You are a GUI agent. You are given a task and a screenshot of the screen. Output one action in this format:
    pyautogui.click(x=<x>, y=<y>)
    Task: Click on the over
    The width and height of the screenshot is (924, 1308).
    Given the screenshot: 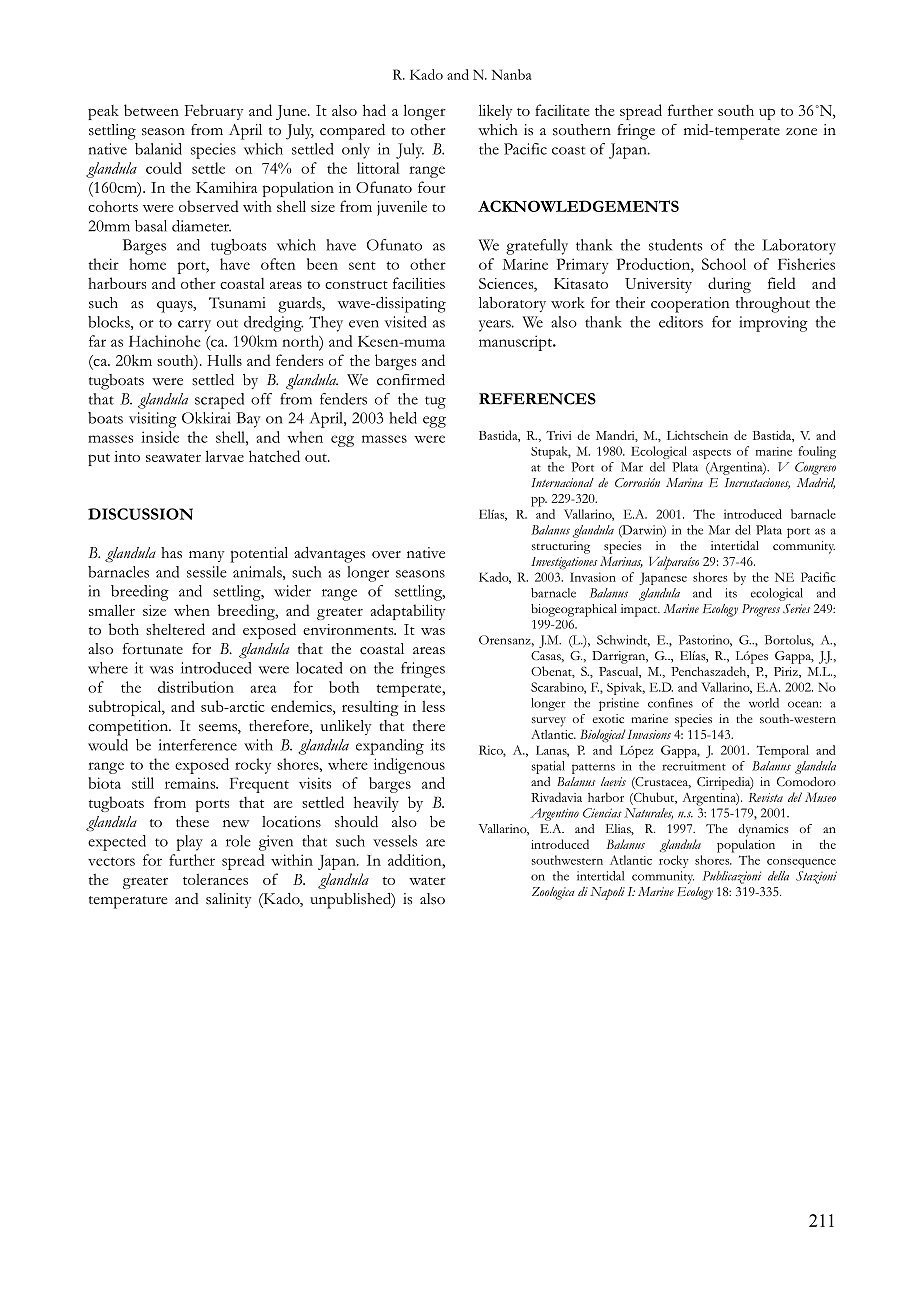 What is the action you would take?
    pyautogui.click(x=386, y=554)
